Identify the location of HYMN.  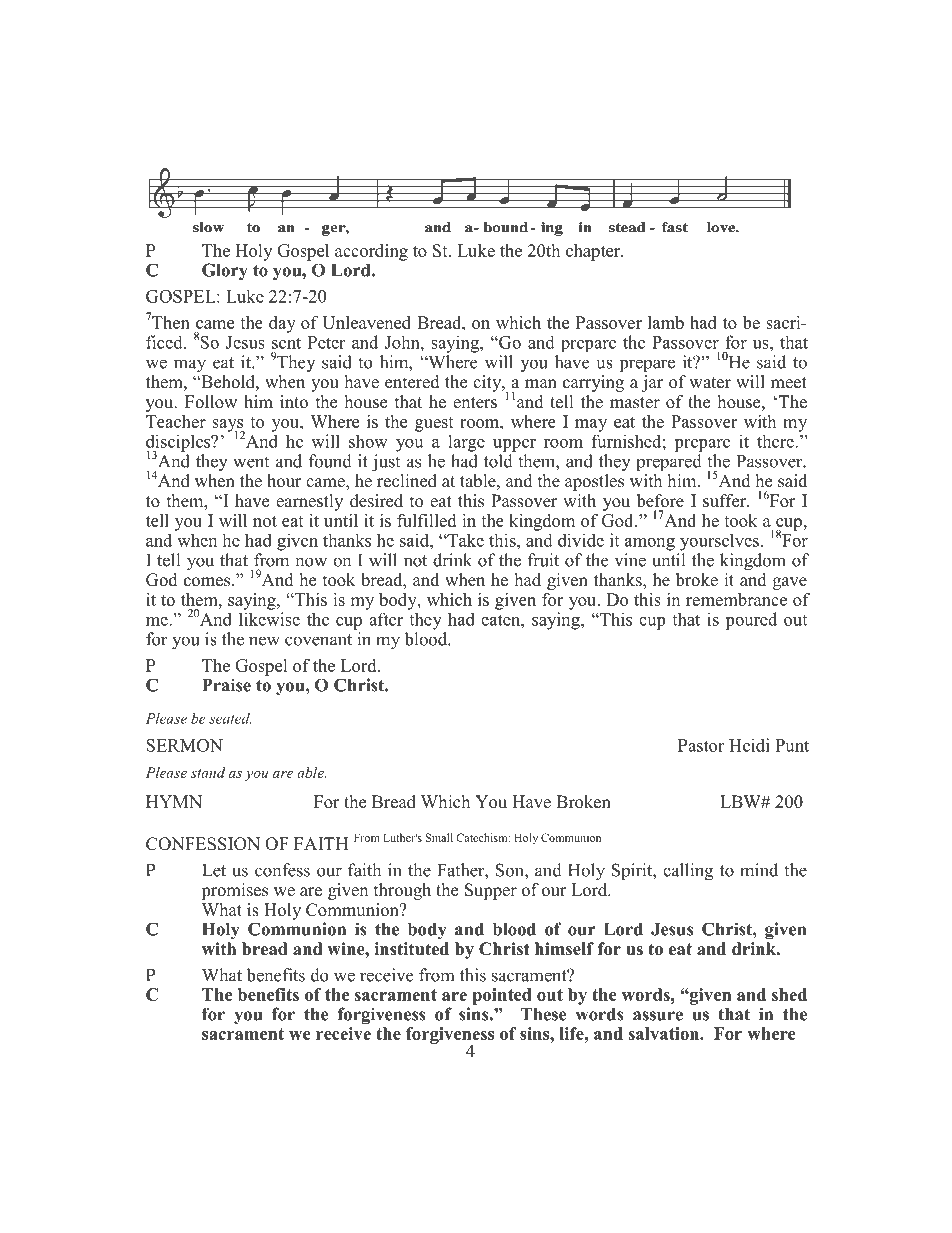
(174, 801).
